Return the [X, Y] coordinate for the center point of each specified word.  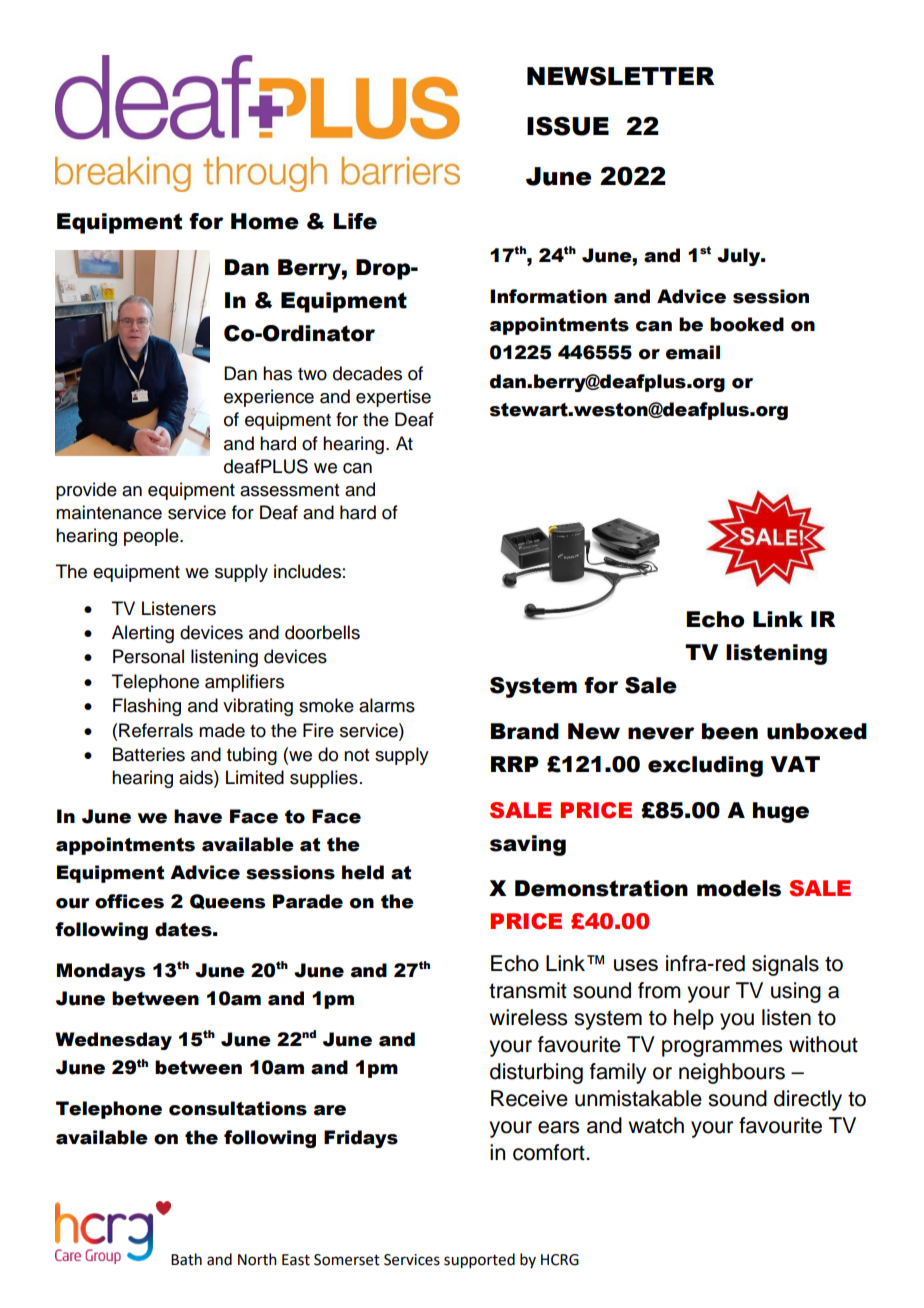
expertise [393, 398]
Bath [186, 1259]
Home [265, 221]
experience [269, 398]
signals [785, 965]
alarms [387, 705]
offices [129, 901]
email [693, 352]
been [730, 731]
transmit [528, 990]
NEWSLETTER [621, 76]
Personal [148, 656]
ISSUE [568, 126]
